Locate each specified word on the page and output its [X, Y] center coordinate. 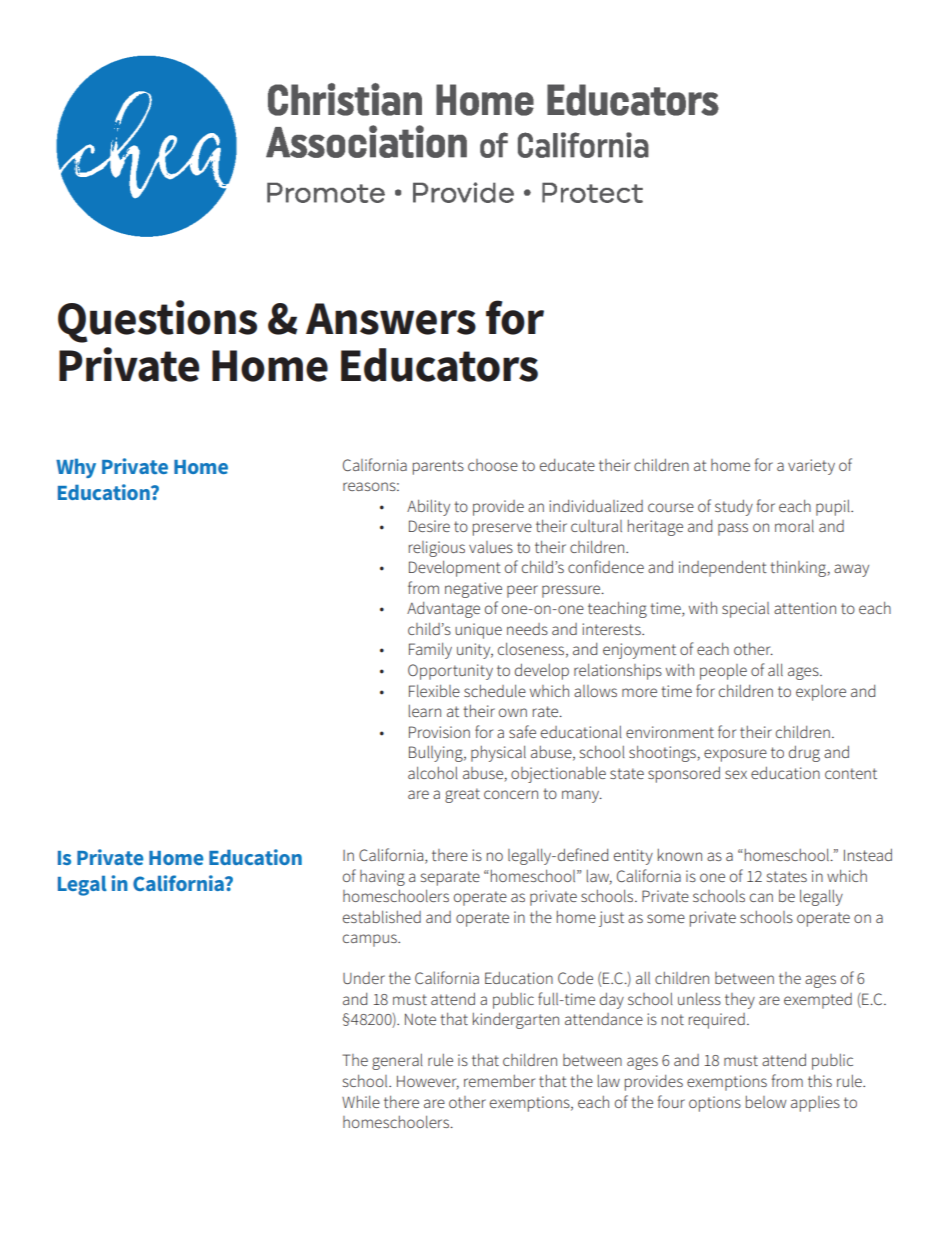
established [382, 917]
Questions [157, 321]
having [382, 878]
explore [821, 693]
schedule [495, 691]
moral [794, 526]
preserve [502, 529]
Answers [391, 319]
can [761, 897]
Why [76, 468]
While [361, 1102]
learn [425, 711]
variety [811, 467]
